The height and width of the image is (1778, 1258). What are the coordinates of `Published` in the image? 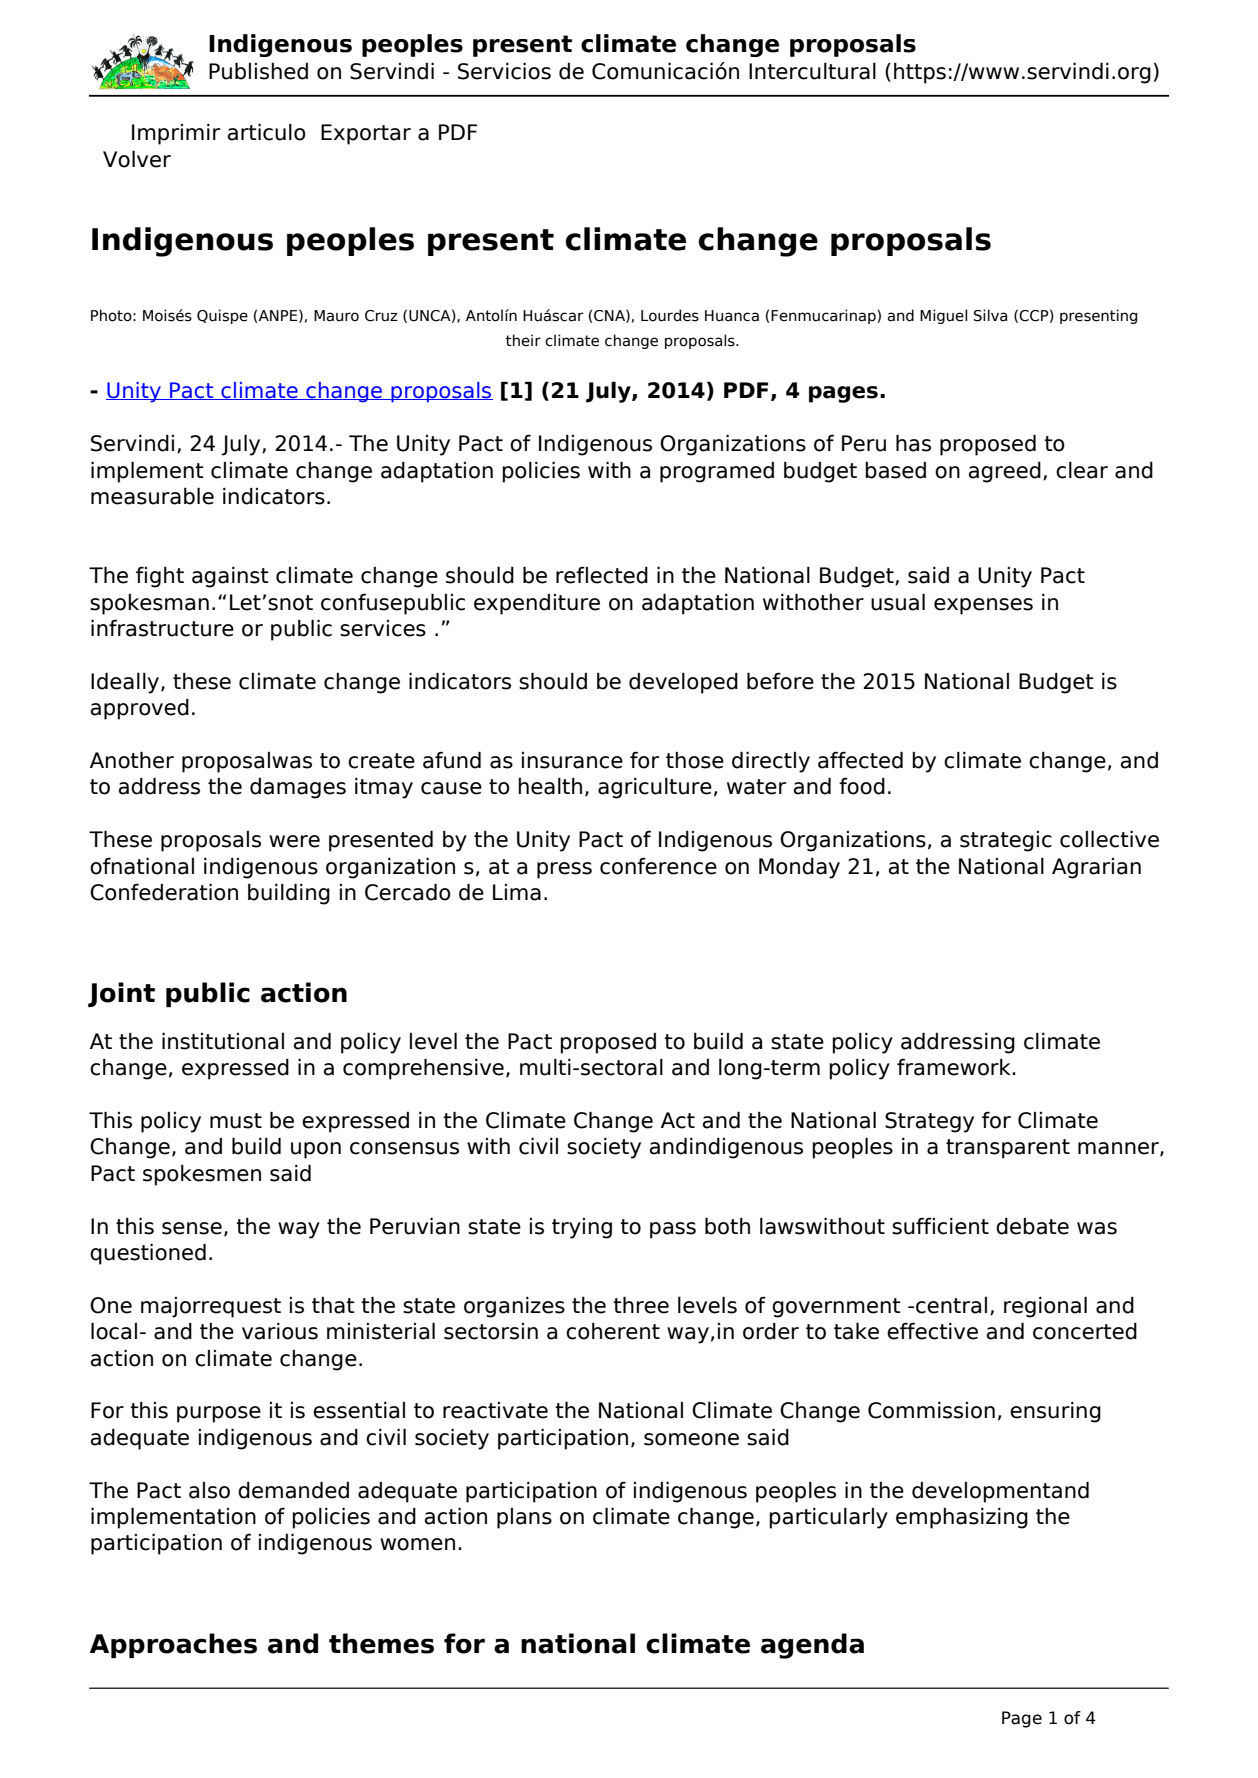 It's located at (258, 71).
